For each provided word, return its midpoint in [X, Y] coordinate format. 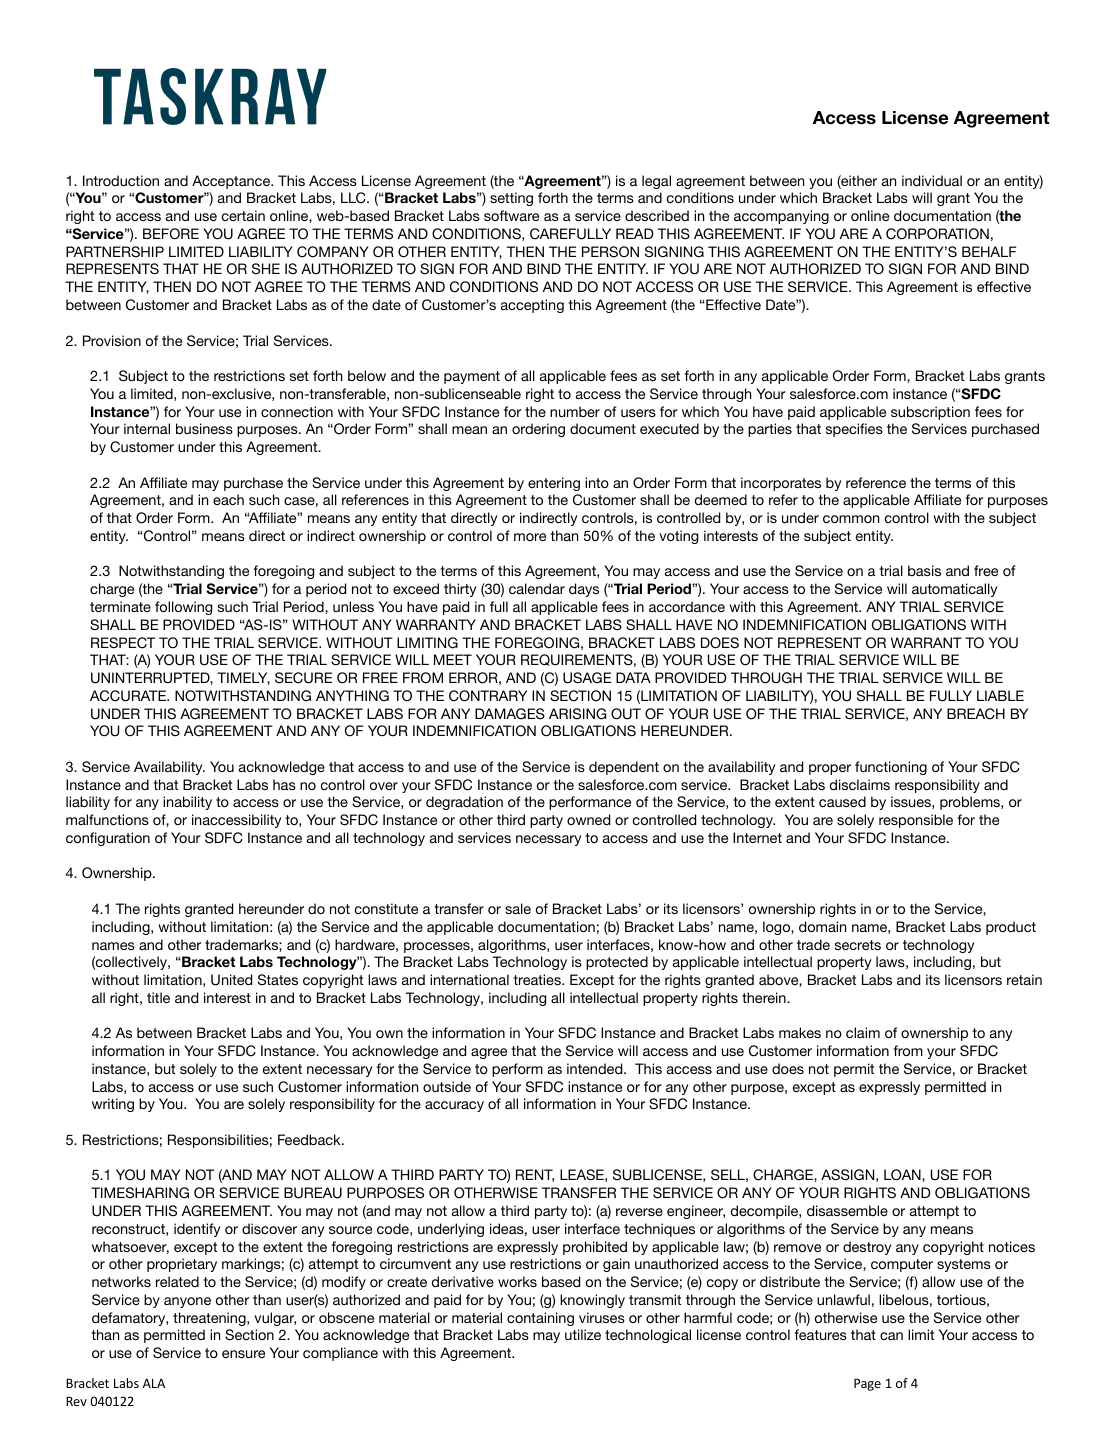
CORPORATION [937, 234]
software [511, 215]
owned [588, 819]
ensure [243, 1354]
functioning [891, 768]
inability [187, 803]
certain [243, 215]
